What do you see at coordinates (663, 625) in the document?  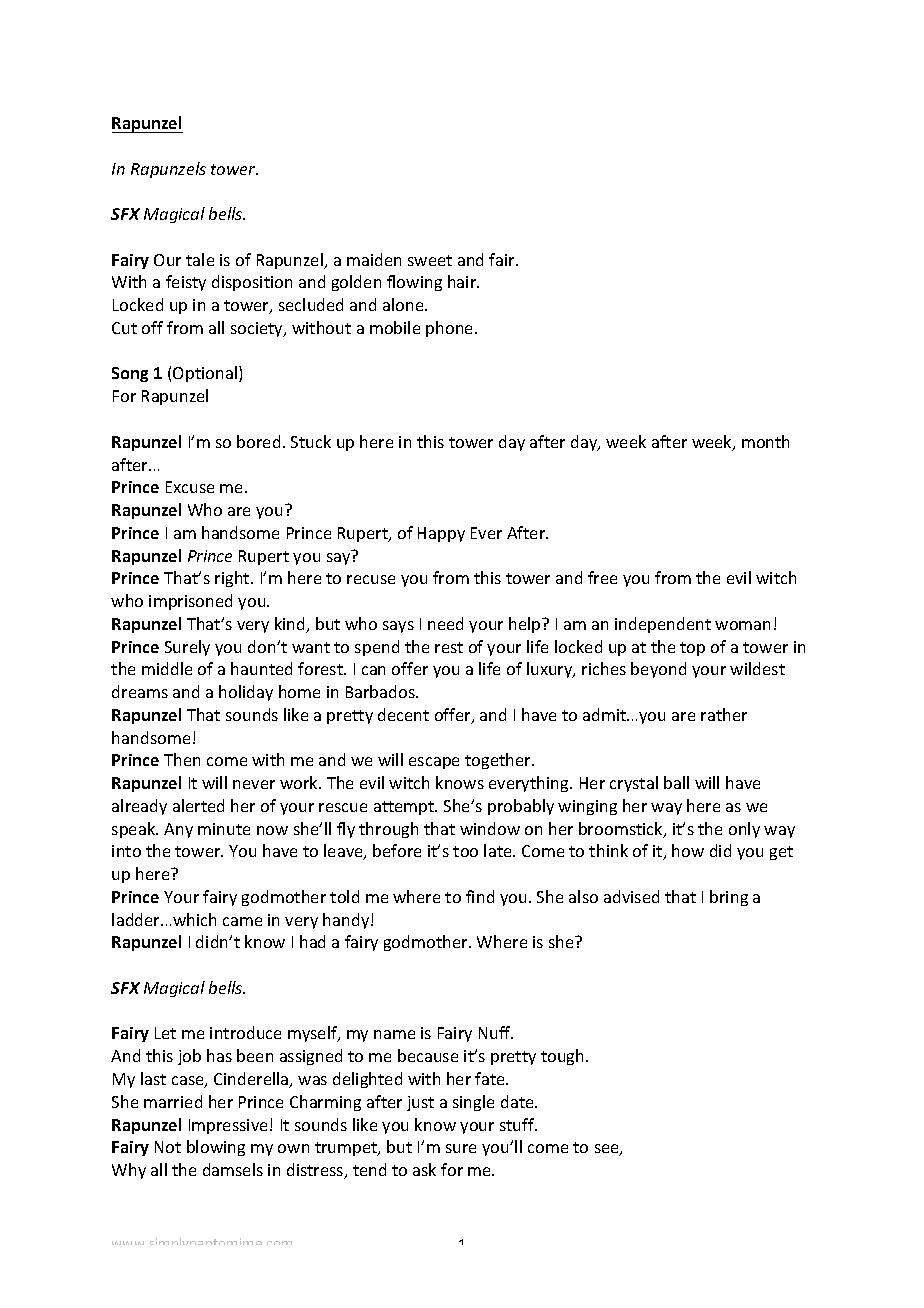 I see `independent` at bounding box center [663, 625].
